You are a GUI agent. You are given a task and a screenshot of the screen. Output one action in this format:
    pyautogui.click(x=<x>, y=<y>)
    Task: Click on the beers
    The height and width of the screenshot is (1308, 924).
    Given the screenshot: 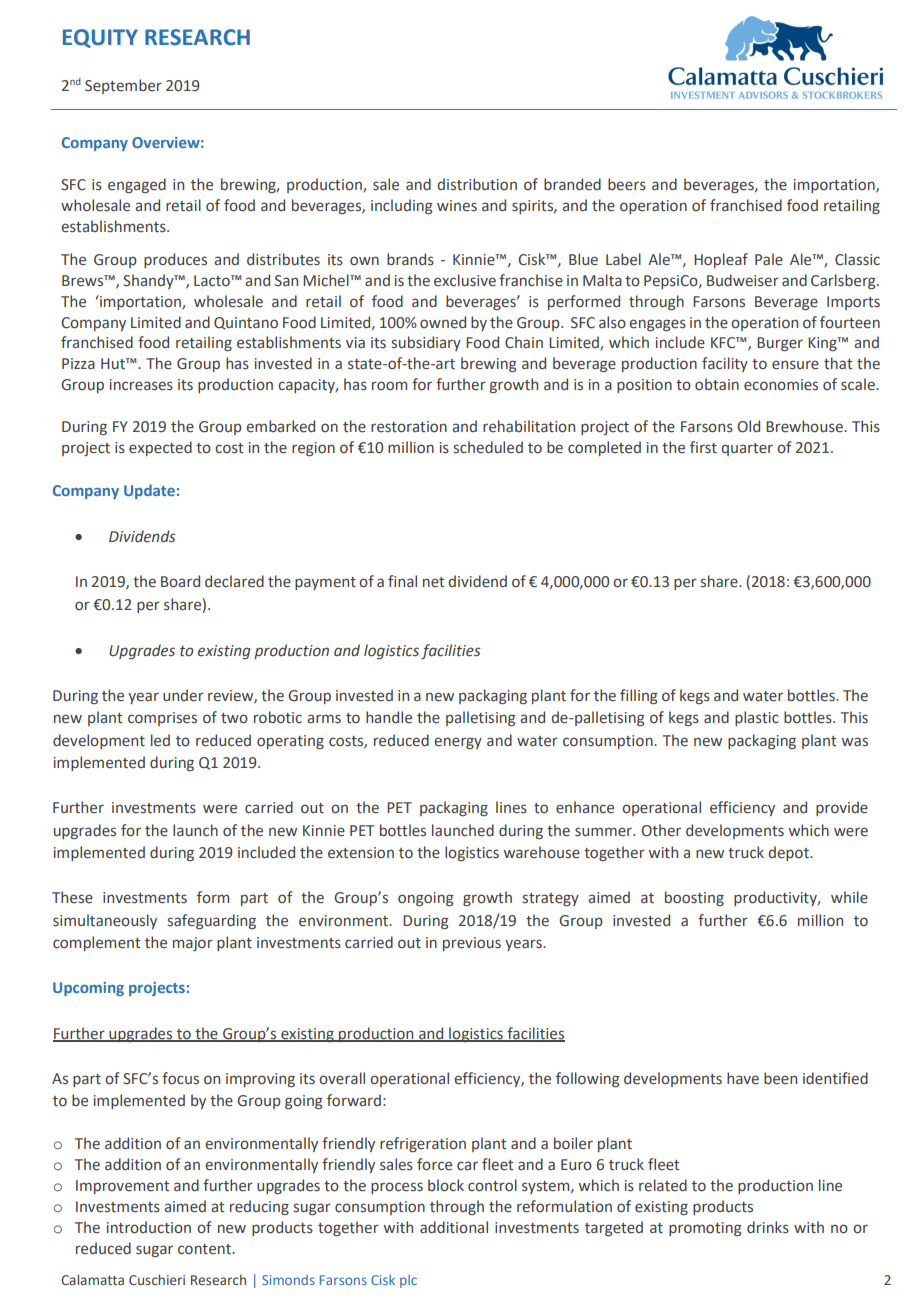 What is the action you would take?
    pyautogui.click(x=627, y=184)
